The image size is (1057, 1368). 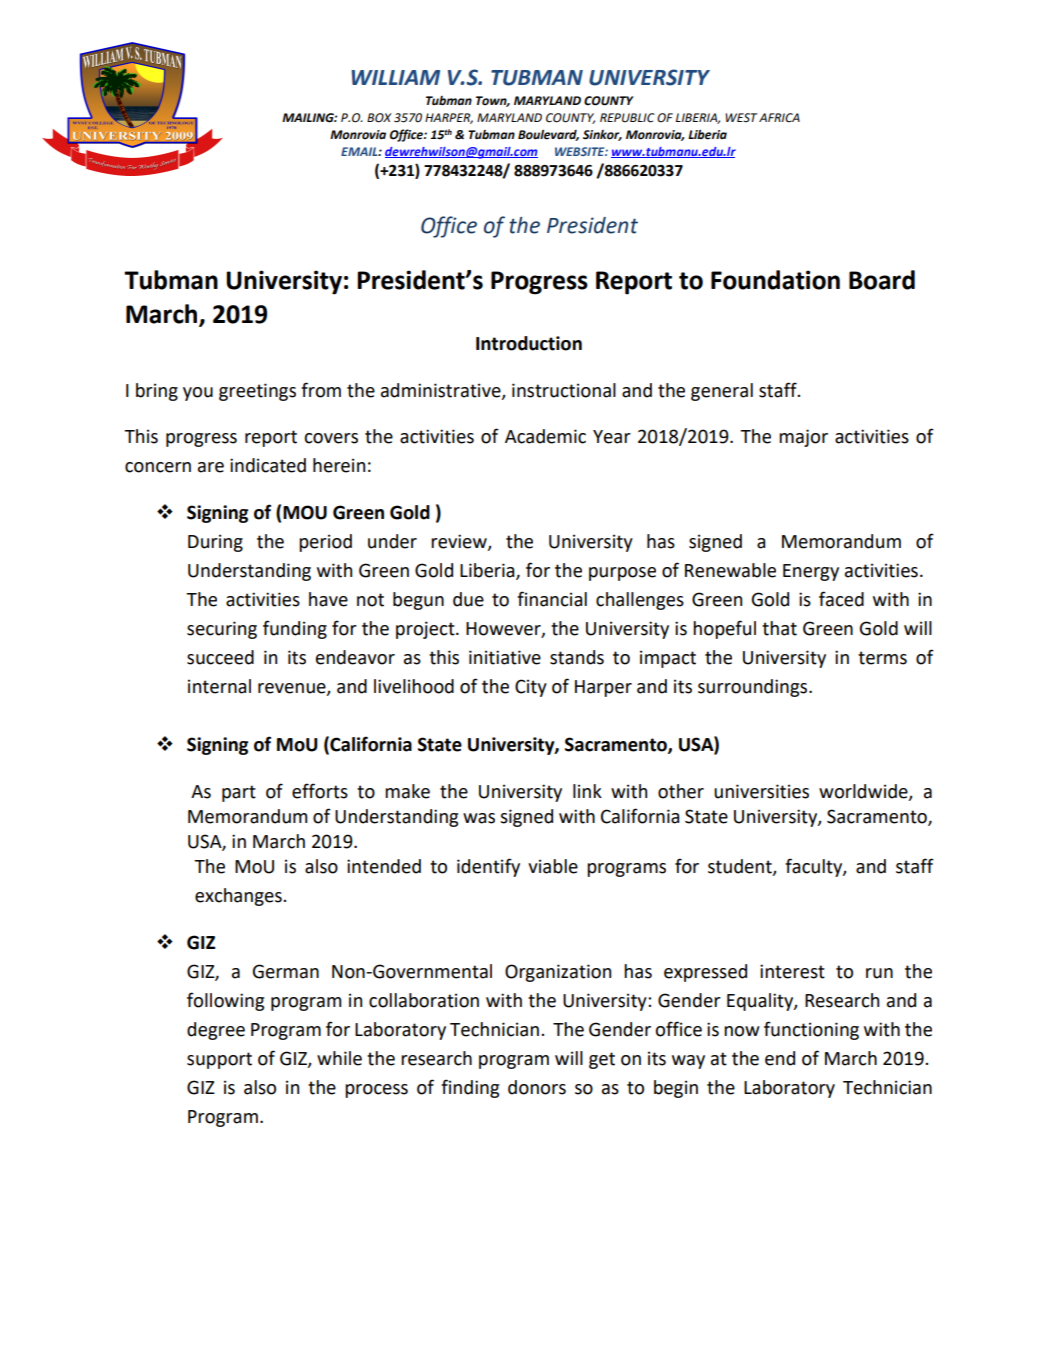 I want to click on major, so click(x=803, y=438).
